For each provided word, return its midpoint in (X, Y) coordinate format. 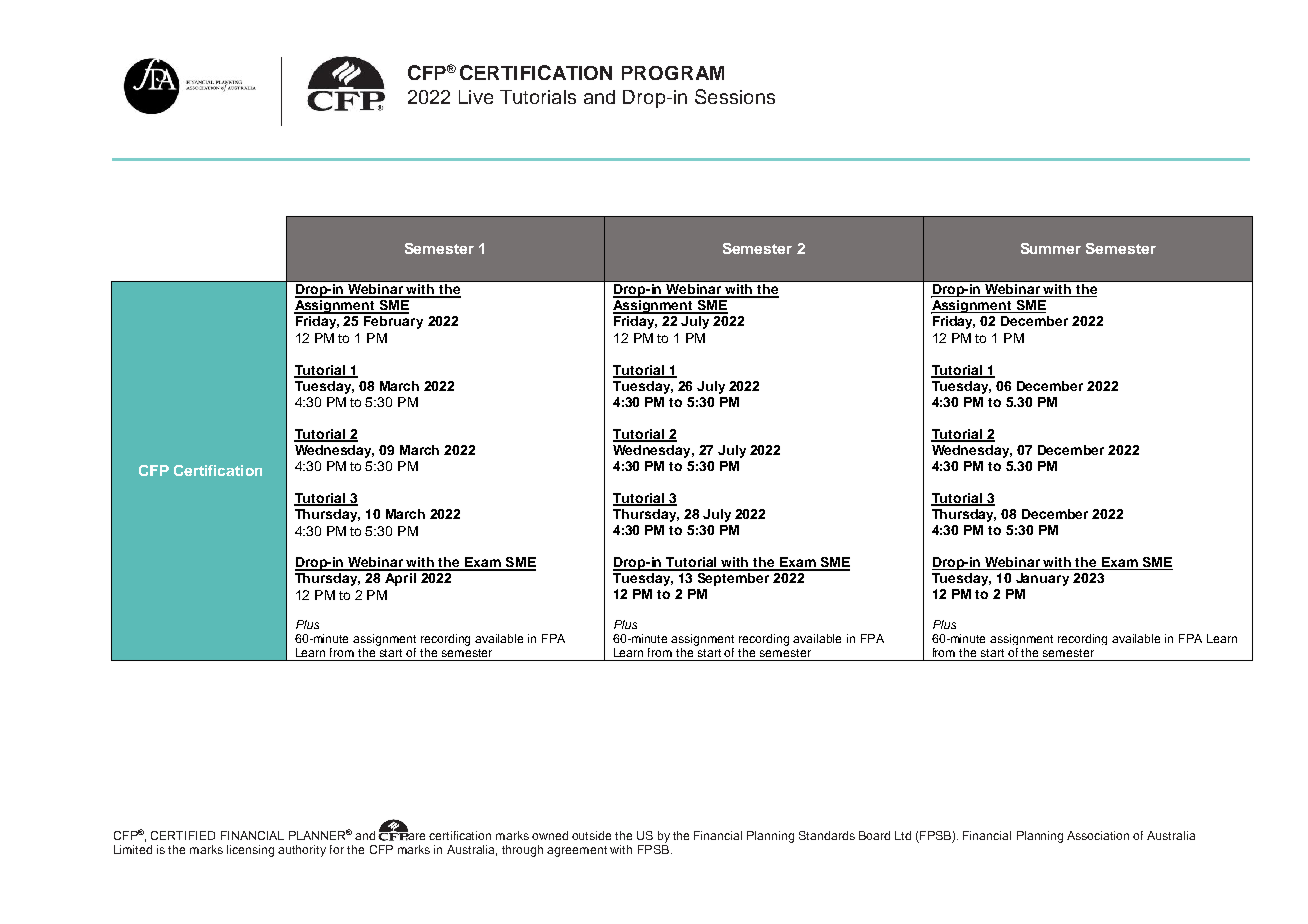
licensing (250, 851)
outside (591, 835)
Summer (1051, 248)
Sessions (735, 96)
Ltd (903, 835)
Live (476, 97)
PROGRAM (673, 73)
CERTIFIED (183, 835)
